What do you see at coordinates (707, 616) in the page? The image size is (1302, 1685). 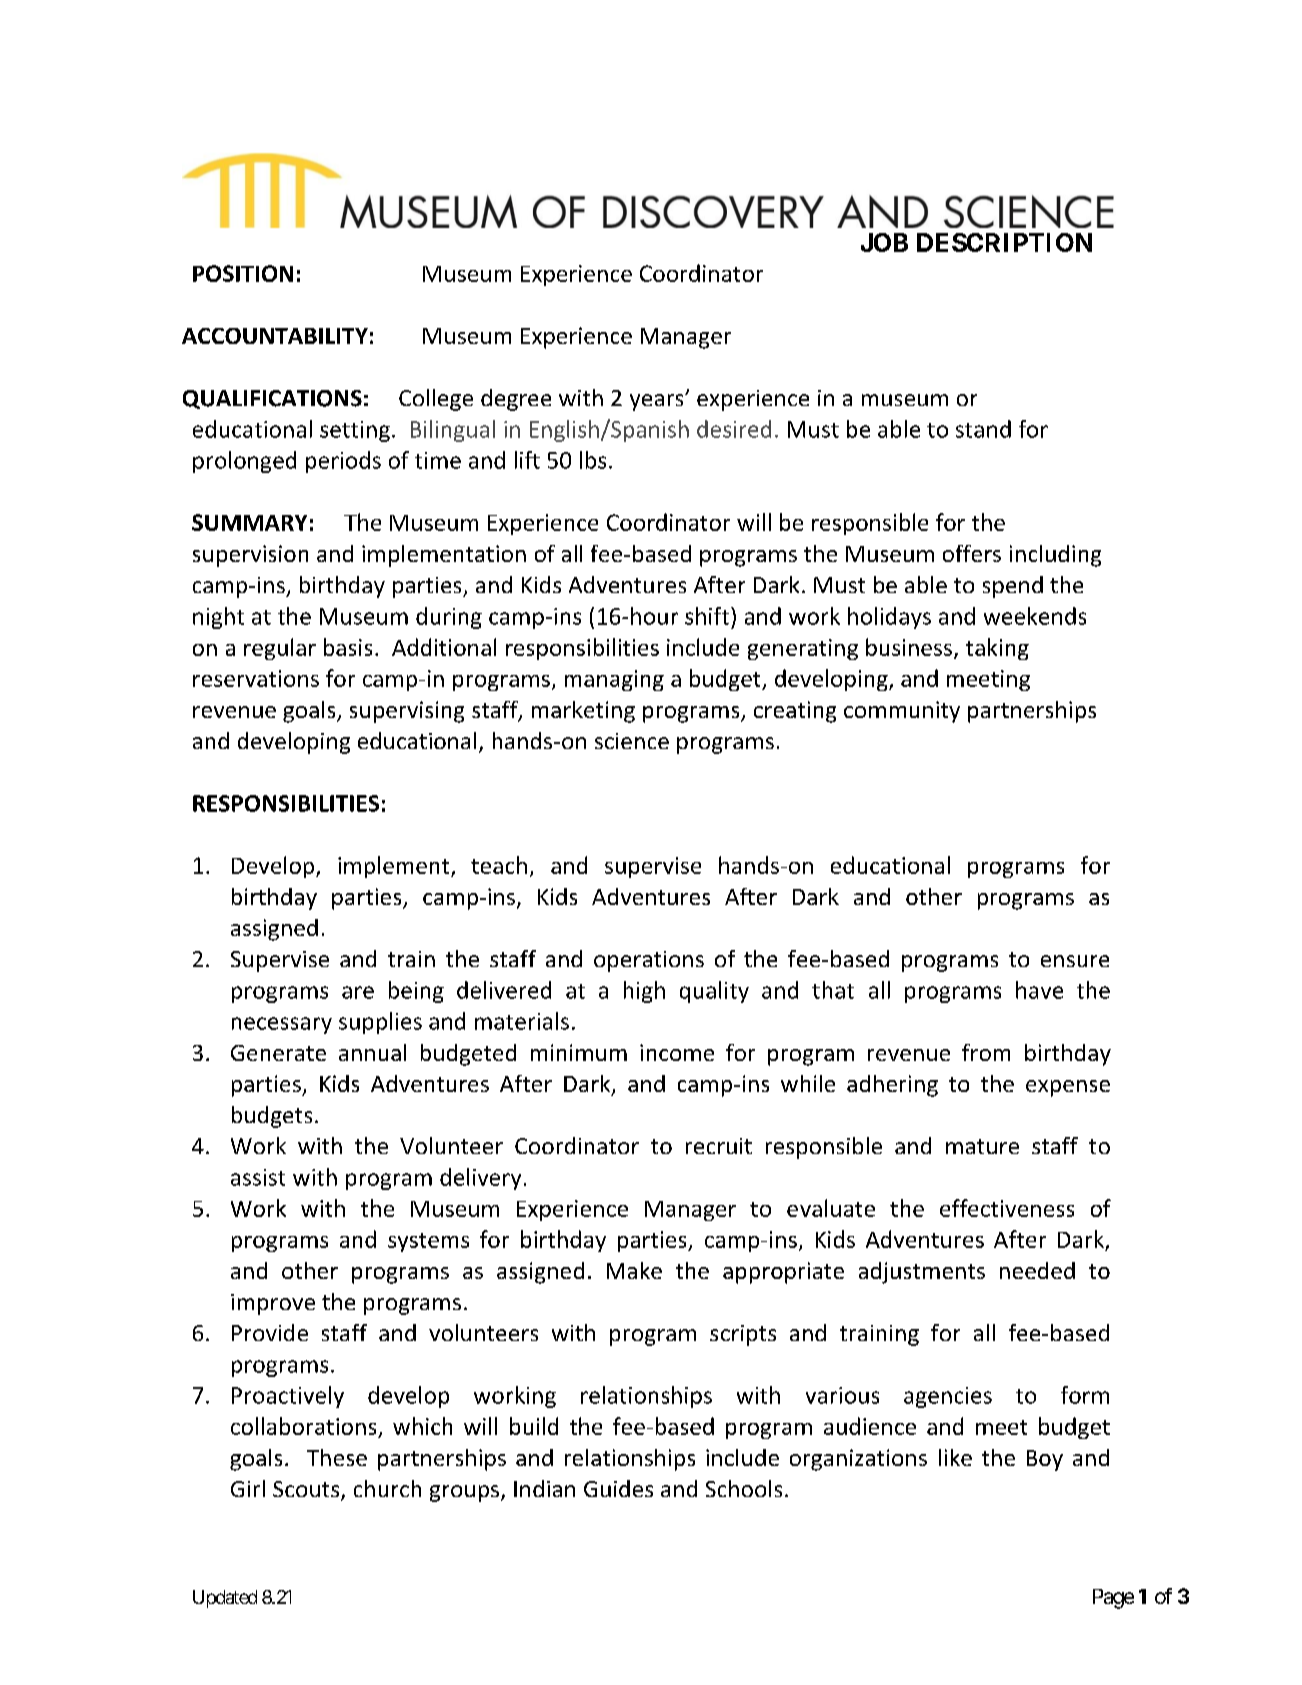 I see `shift` at bounding box center [707, 616].
